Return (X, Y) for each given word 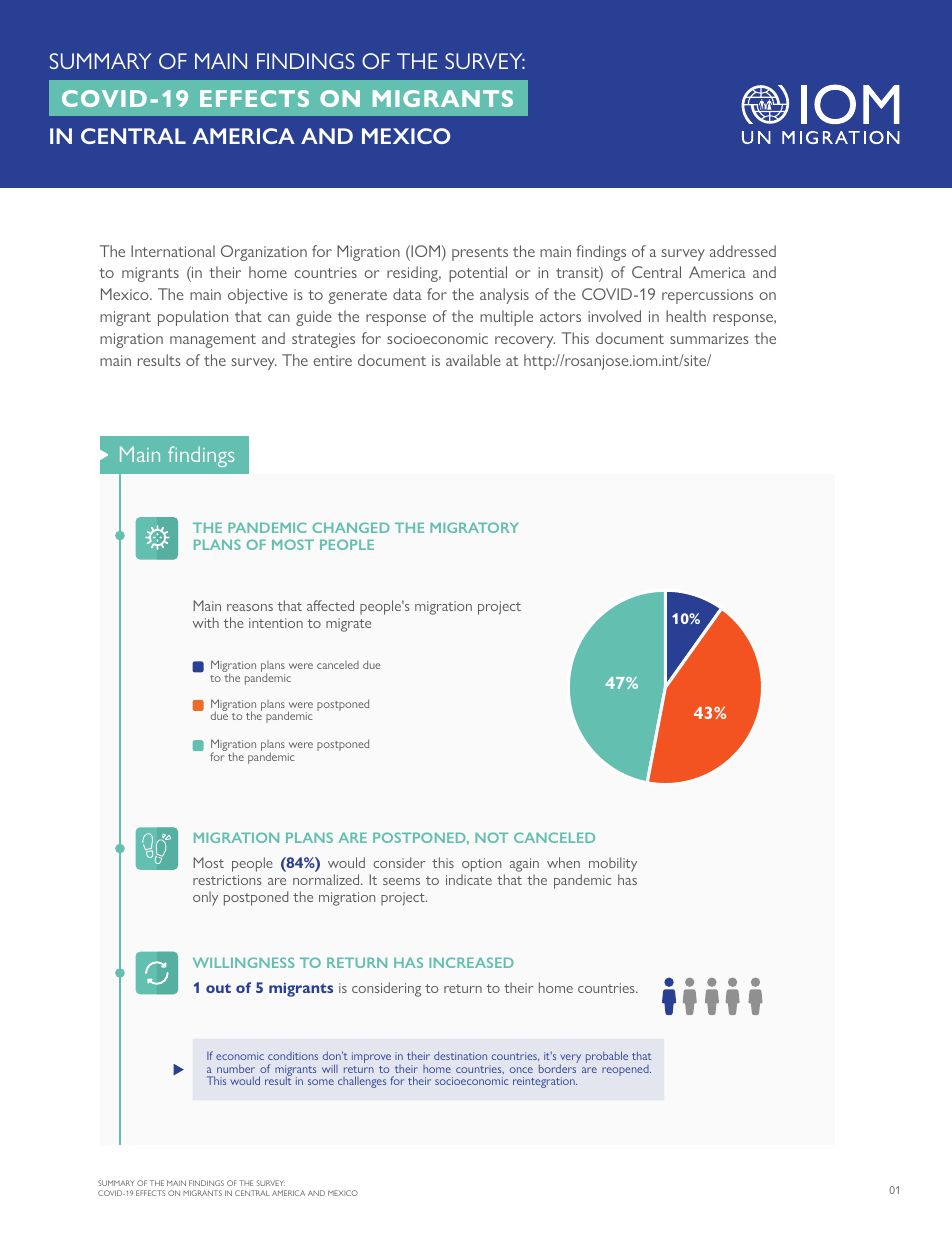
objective (258, 296)
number (236, 1068)
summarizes (709, 338)
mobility (613, 866)
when (563, 862)
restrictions (227, 880)
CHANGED (351, 527)
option (481, 866)
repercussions (707, 296)
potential (478, 274)
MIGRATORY (474, 527)
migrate (348, 625)
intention (276, 623)
